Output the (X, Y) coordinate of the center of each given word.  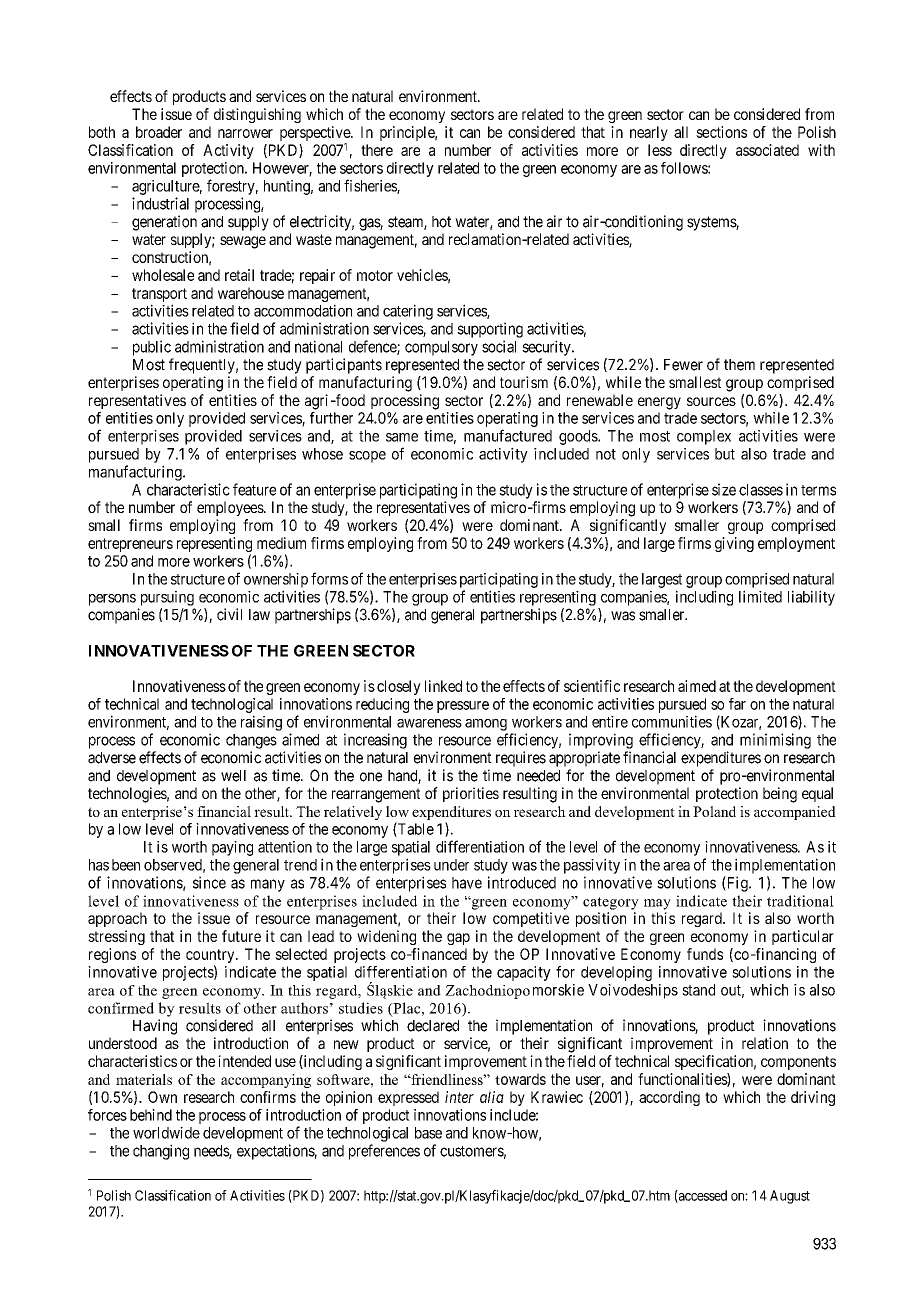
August (790, 1197)
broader (159, 132)
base (428, 1133)
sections (721, 132)
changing (161, 1152)
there (377, 150)
